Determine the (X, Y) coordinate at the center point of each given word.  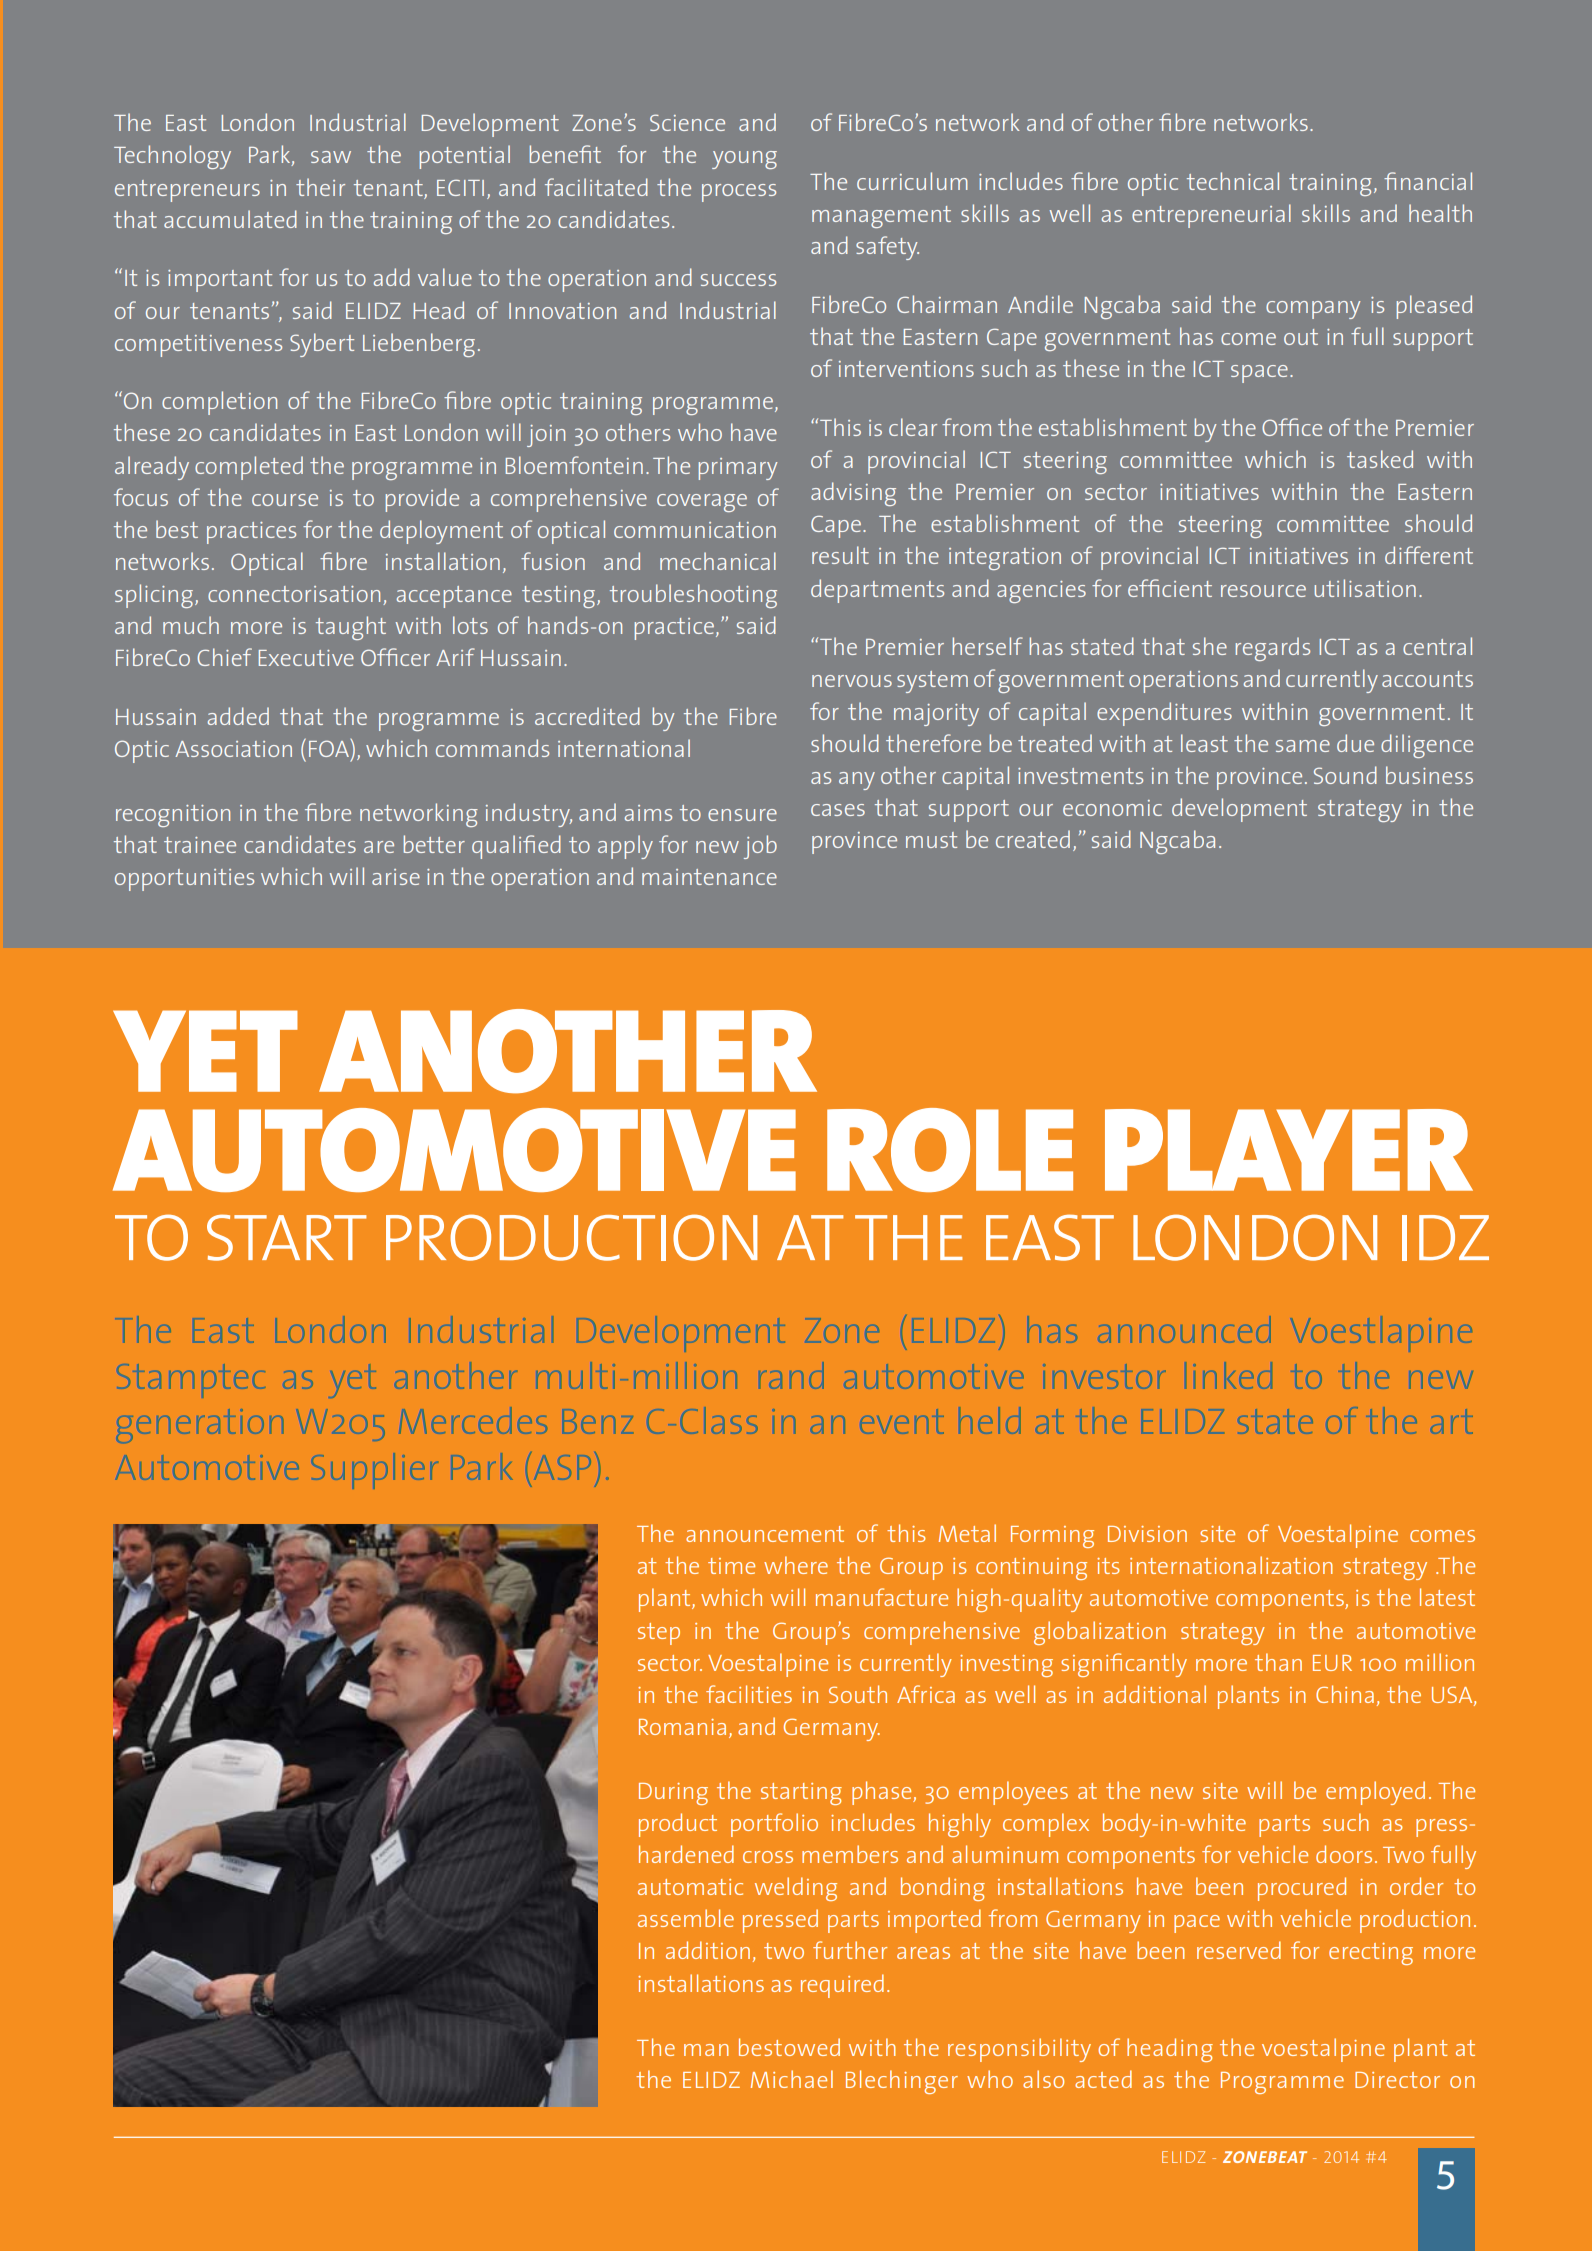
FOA (330, 748)
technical (1233, 181)
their (320, 187)
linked (1228, 1375)
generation (200, 1424)
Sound (1345, 775)
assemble (686, 1918)
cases (838, 810)
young (744, 160)
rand (792, 1375)
